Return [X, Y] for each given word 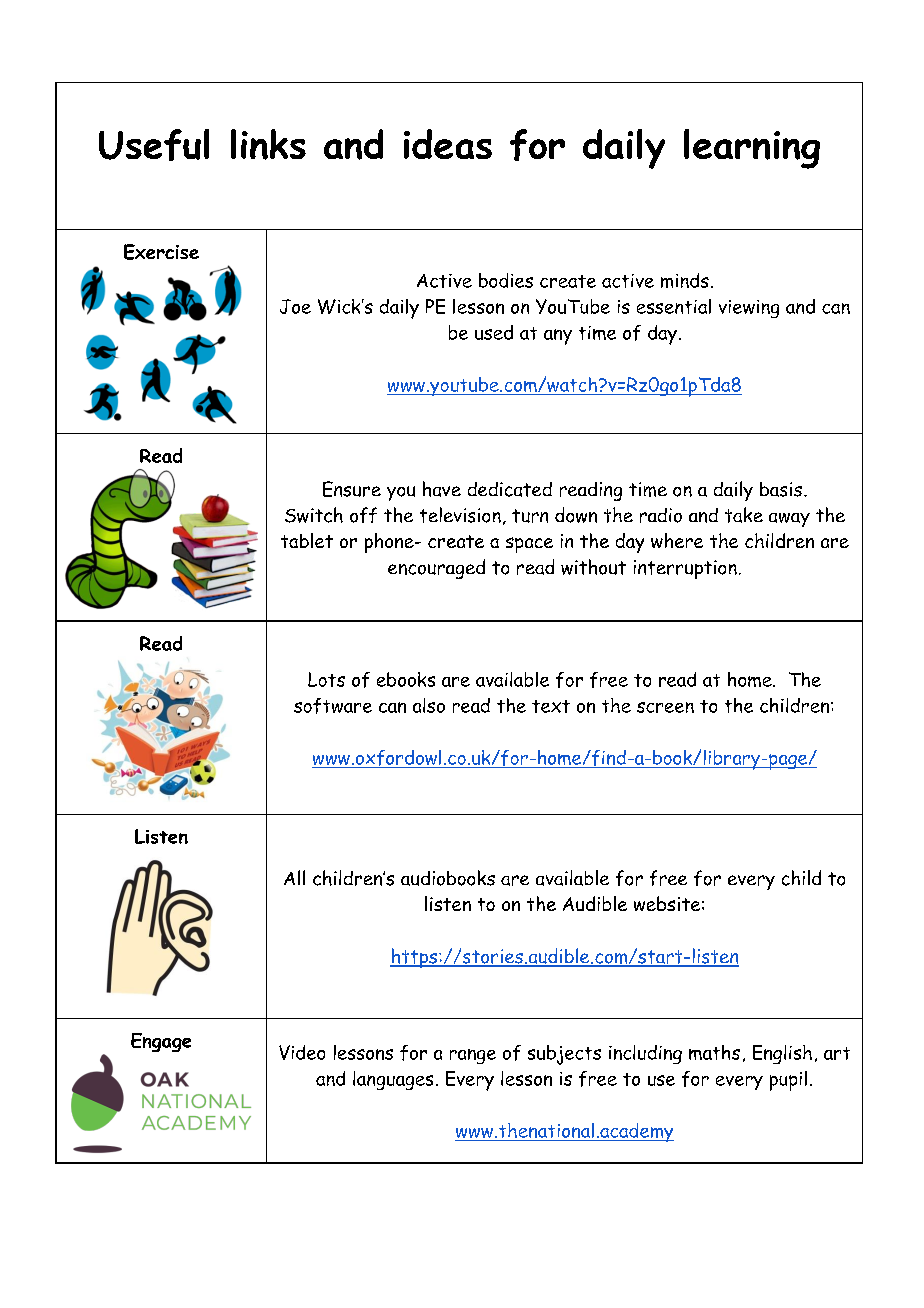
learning [752, 149]
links [268, 144]
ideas [448, 144]
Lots [326, 679]
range [473, 1056]
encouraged [436, 569]
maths [714, 1052]
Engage [161, 1042]
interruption [685, 569]
